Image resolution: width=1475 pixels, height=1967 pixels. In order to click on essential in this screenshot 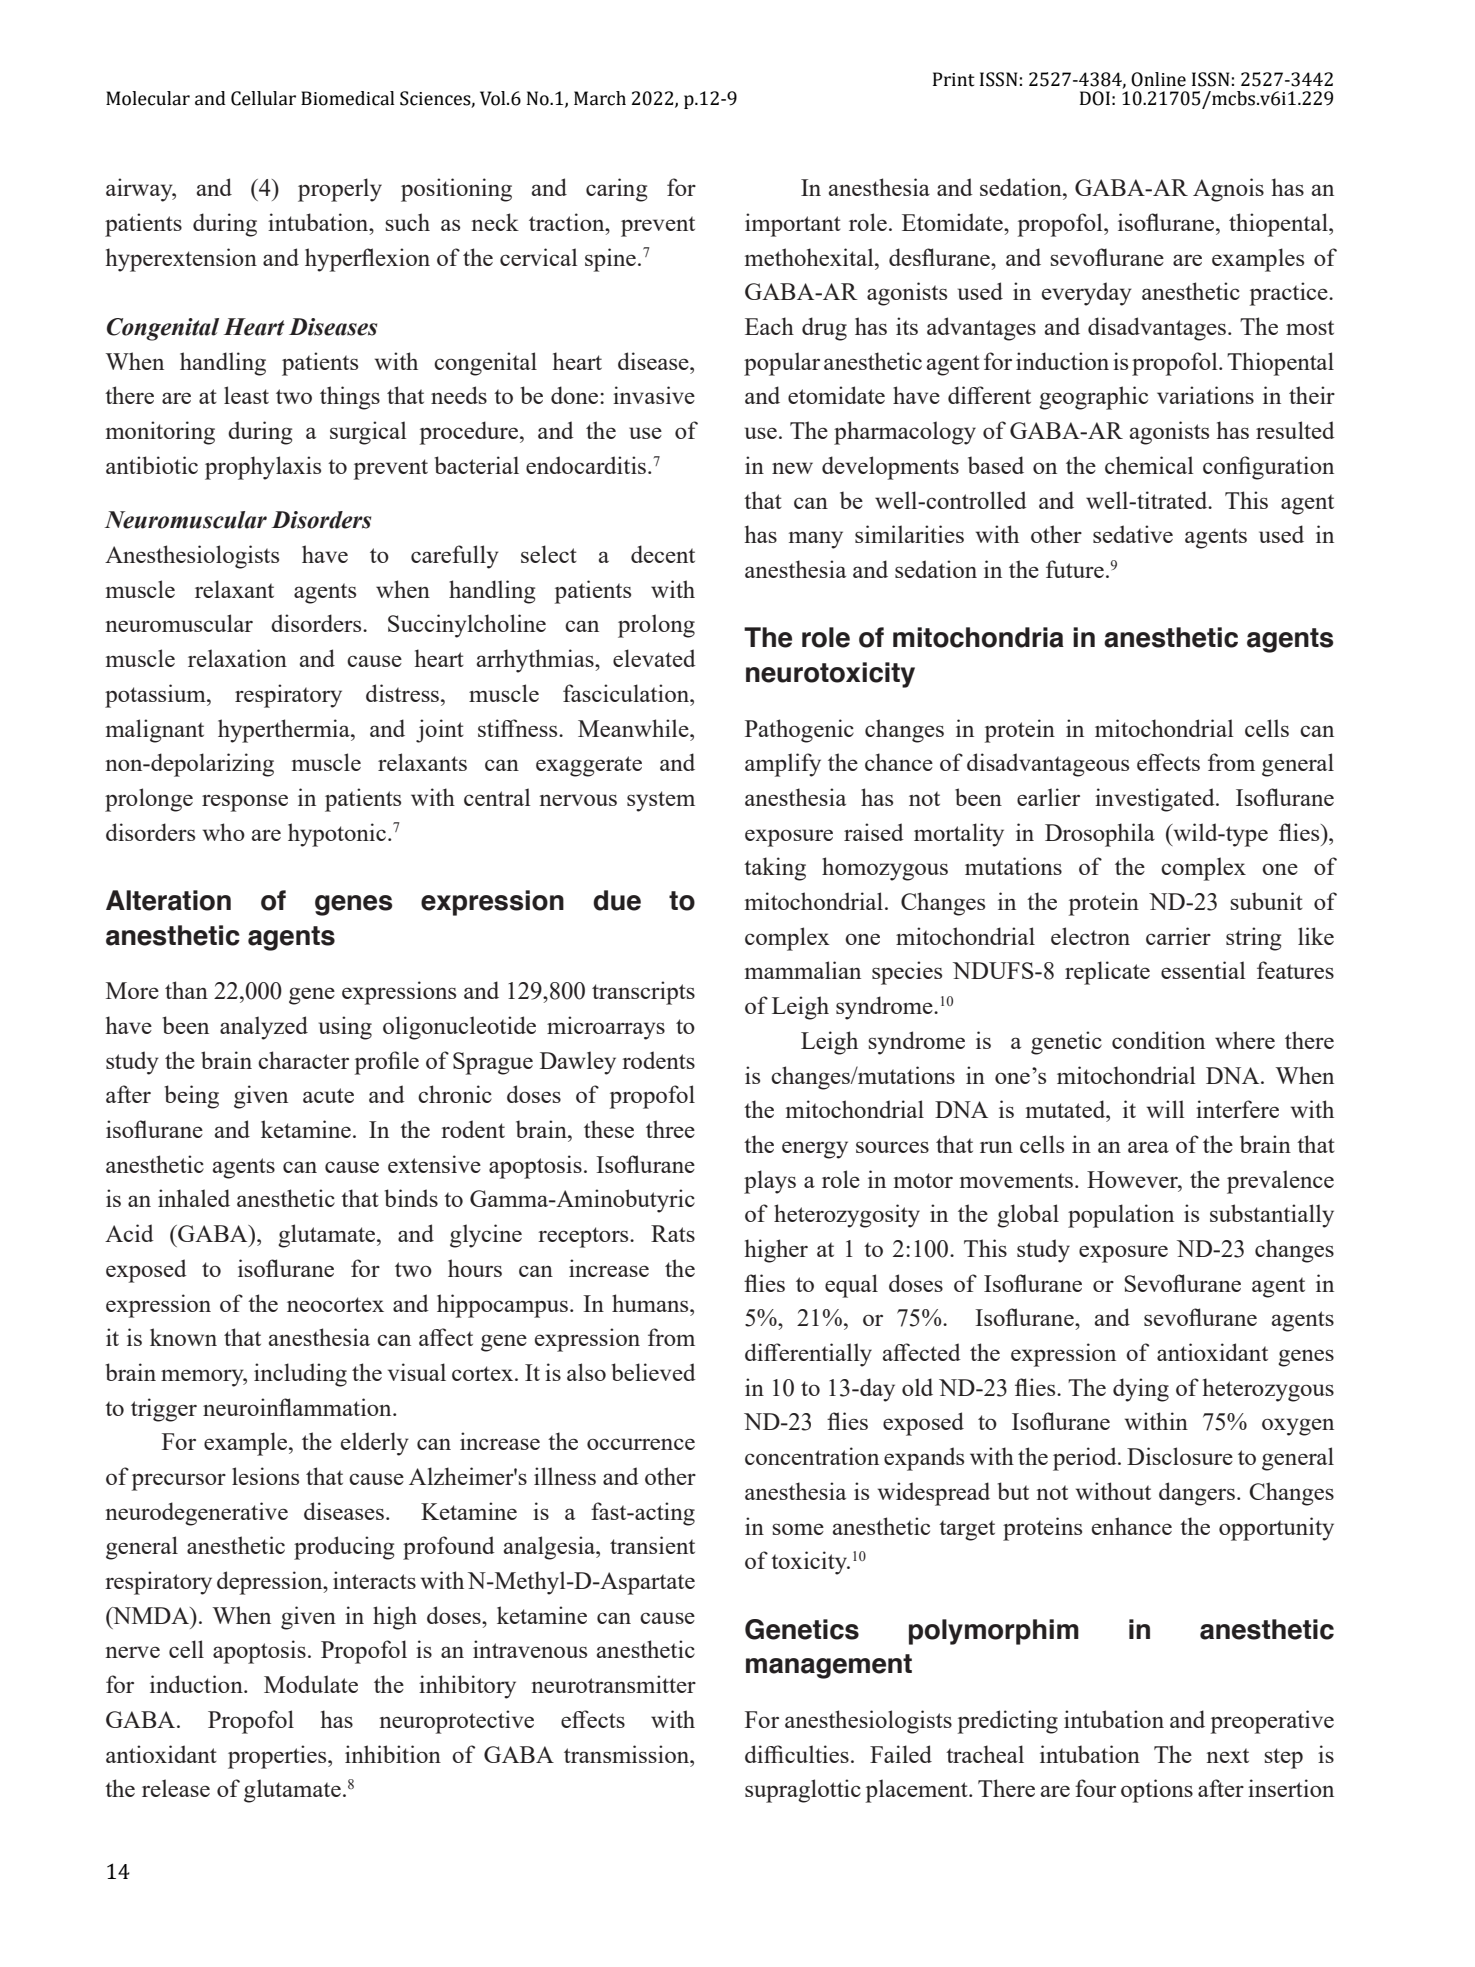, I will do `click(1203, 970)`.
